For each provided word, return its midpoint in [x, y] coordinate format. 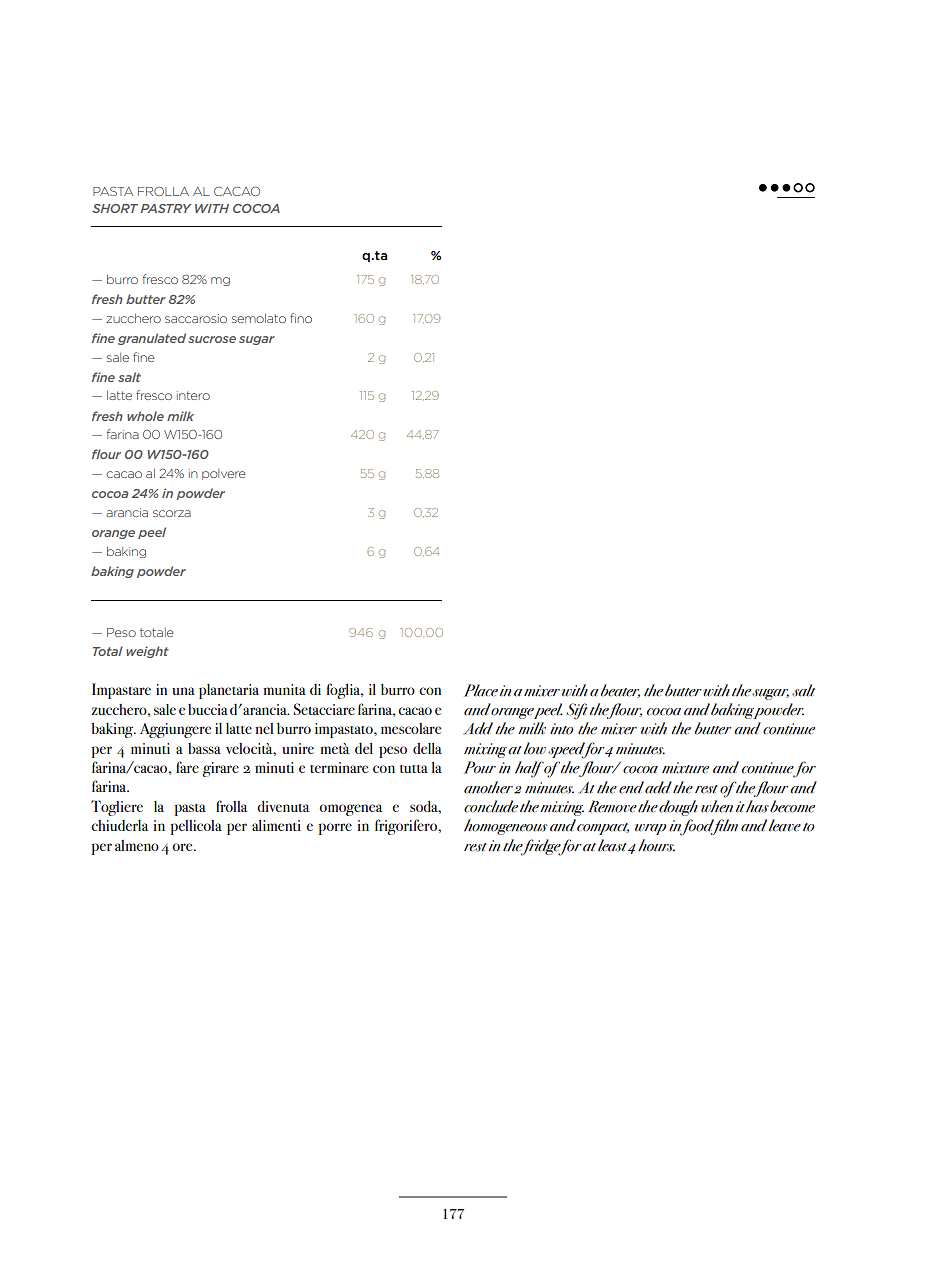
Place [481, 690]
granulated [152, 339]
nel [264, 728]
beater [620, 691]
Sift [578, 711]
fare [187, 767]
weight [147, 652]
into [562, 729]
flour [106, 454]
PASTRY [166, 208]
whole [145, 416]
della [427, 748]
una [183, 691]
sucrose [212, 339]
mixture [685, 768]
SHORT [115, 208]
